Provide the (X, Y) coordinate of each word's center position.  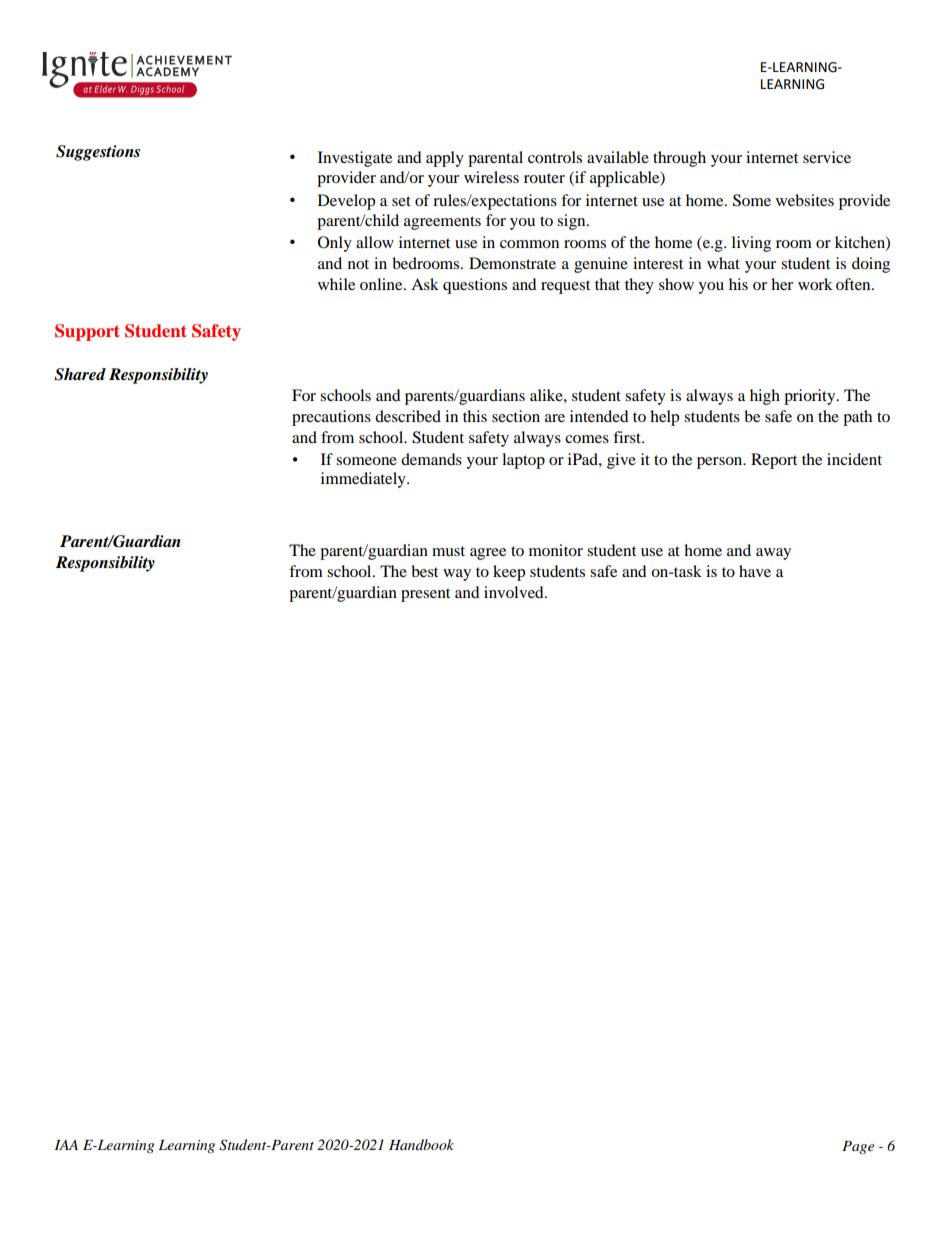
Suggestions (98, 153)
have (755, 571)
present (425, 595)
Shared (80, 374)
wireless (491, 177)
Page (858, 1147)
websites (805, 200)
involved (515, 592)
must (448, 551)
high (765, 397)
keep (509, 573)
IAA (66, 1145)
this (475, 416)
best (424, 571)
